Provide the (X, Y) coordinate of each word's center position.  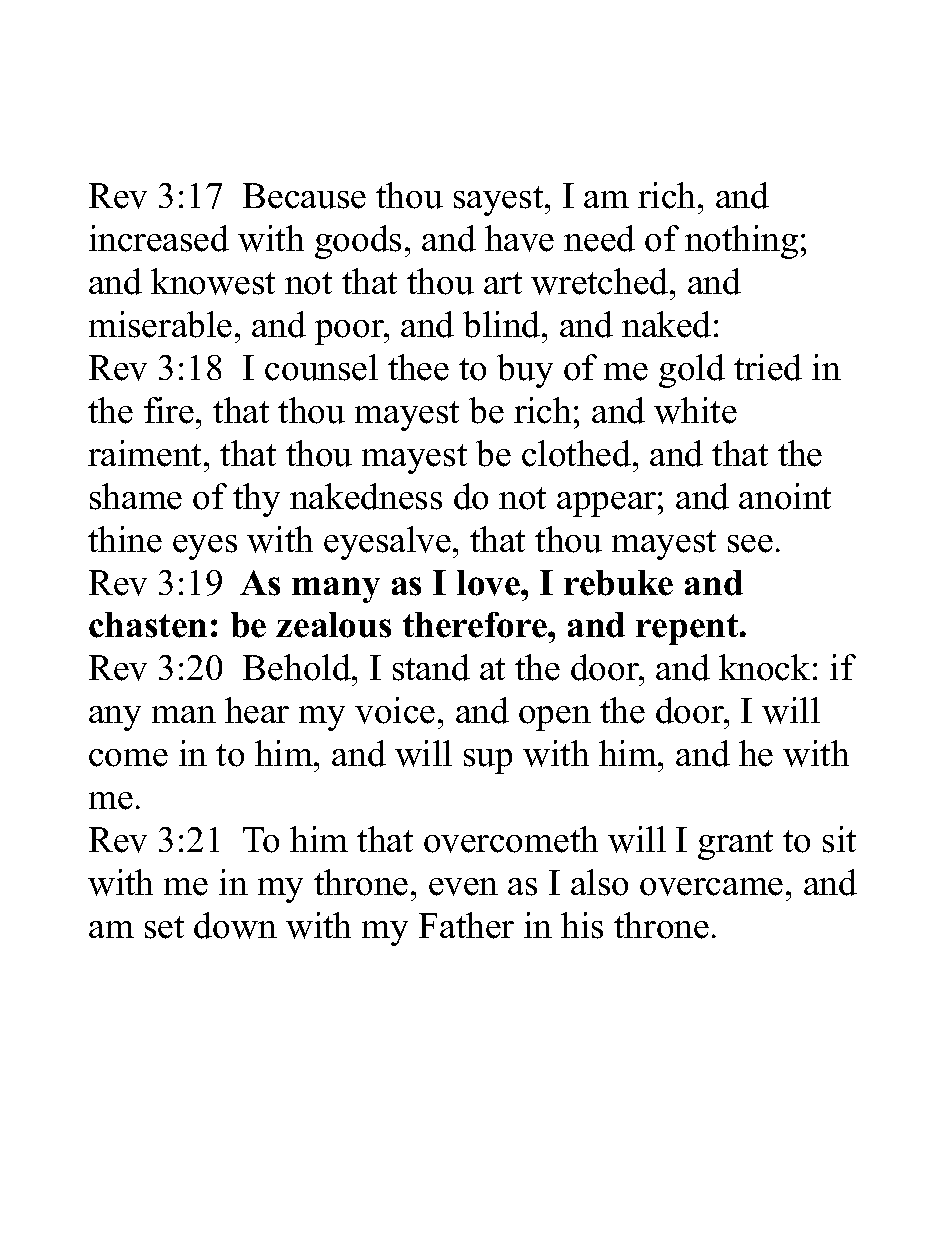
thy (256, 500)
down (235, 925)
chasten (148, 625)
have (519, 238)
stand (431, 667)
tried (768, 367)
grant (735, 845)
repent (688, 629)
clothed (578, 453)
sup (488, 761)
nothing (741, 242)
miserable (160, 324)
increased (159, 238)
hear (257, 710)
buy (525, 371)
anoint (785, 496)
